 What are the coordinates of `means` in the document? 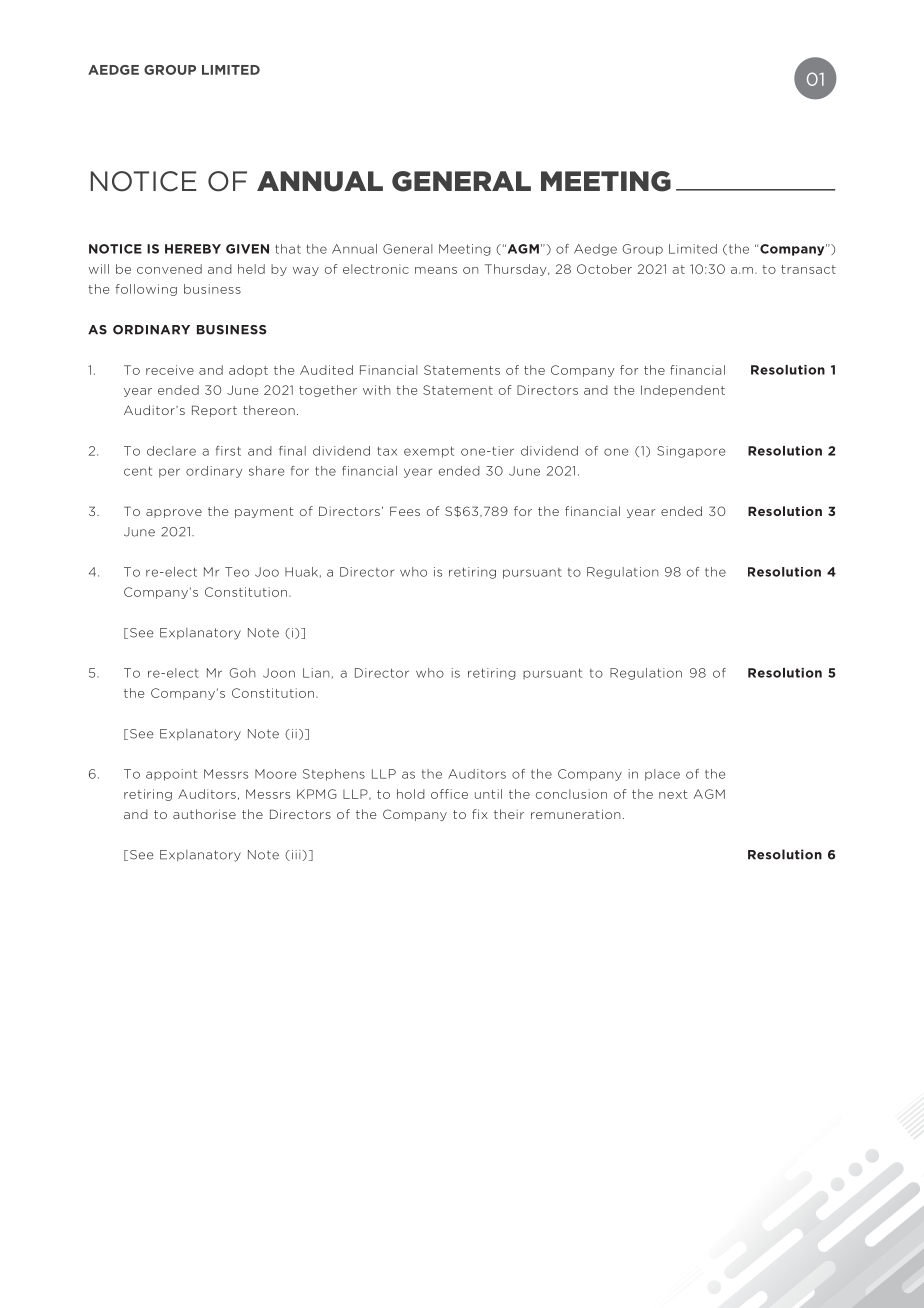 It's located at (436, 270).
